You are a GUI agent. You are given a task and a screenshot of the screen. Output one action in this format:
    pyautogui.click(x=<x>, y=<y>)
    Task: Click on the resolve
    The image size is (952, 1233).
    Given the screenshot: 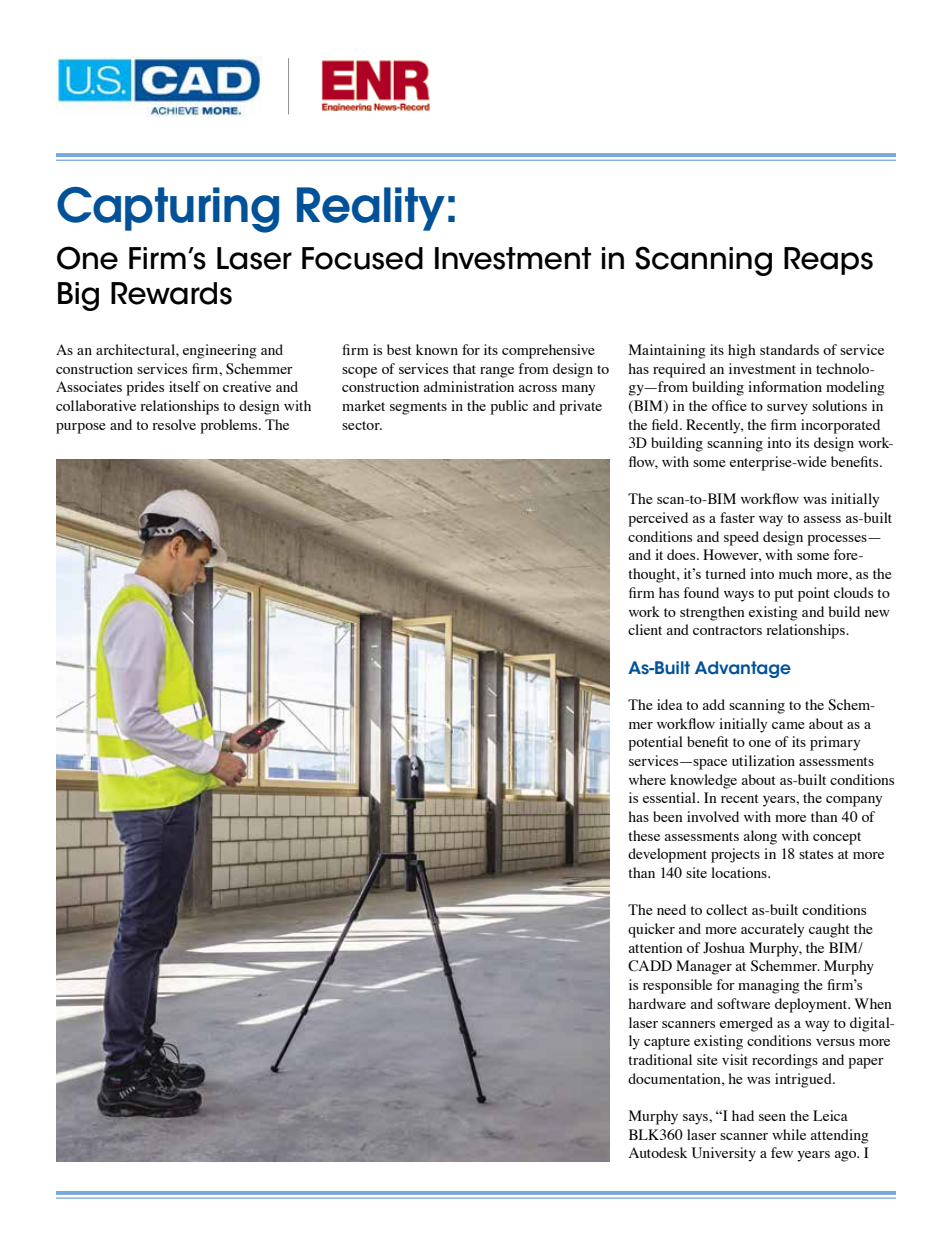 What is the action you would take?
    pyautogui.click(x=174, y=424)
